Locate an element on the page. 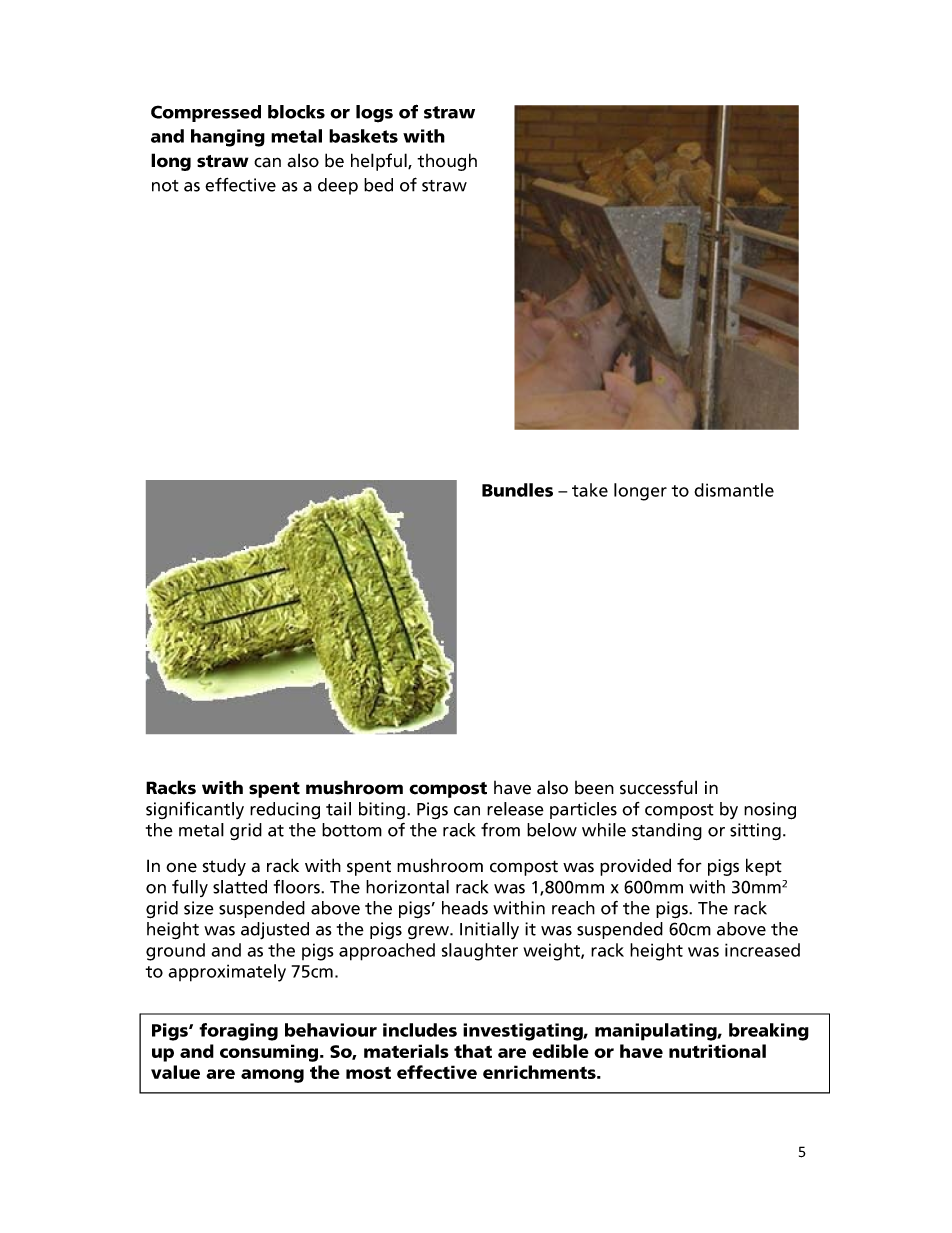  successful is located at coordinates (658, 787).
